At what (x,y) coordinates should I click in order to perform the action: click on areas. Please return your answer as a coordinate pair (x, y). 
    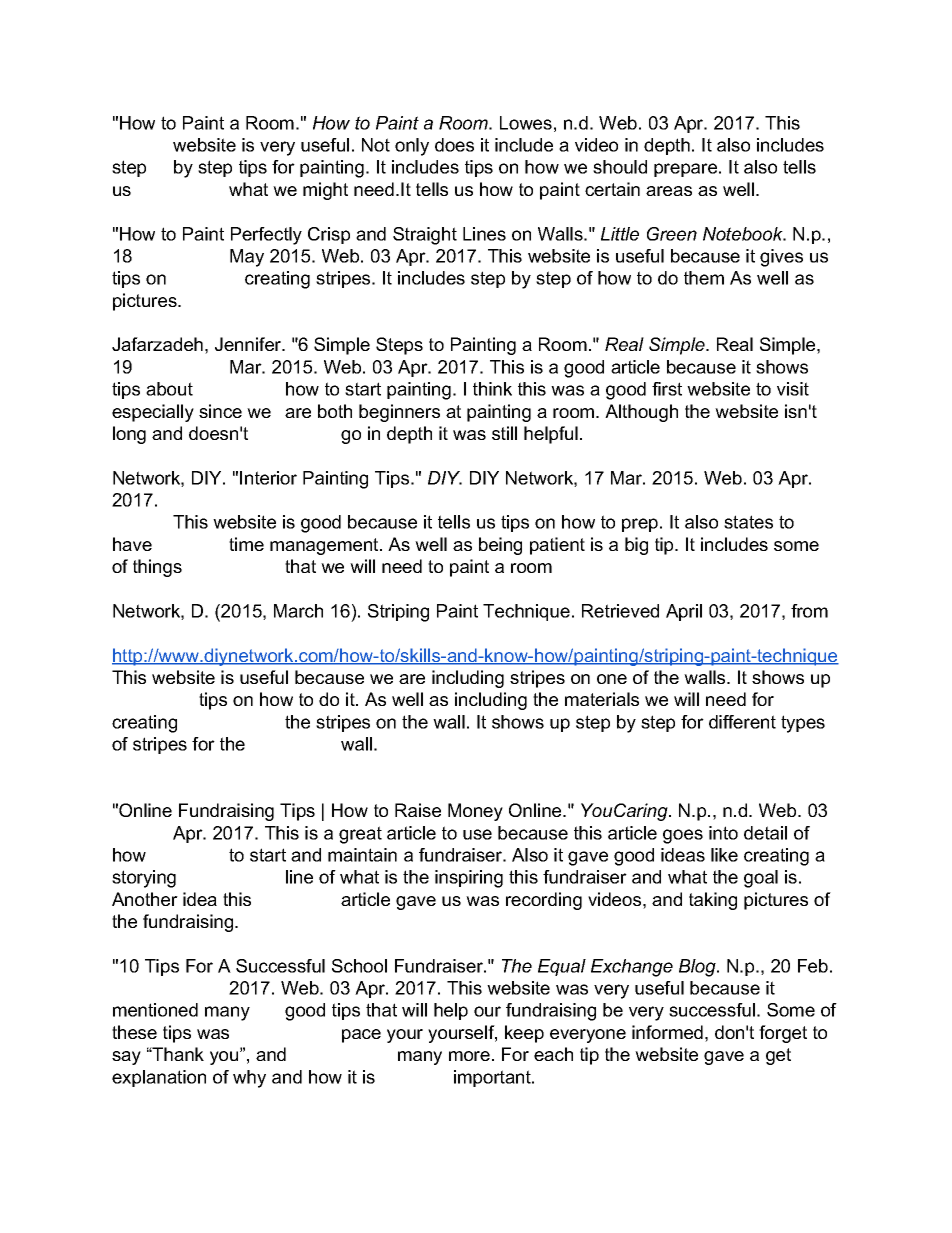
    Looking at the image, I should click on (669, 191).
